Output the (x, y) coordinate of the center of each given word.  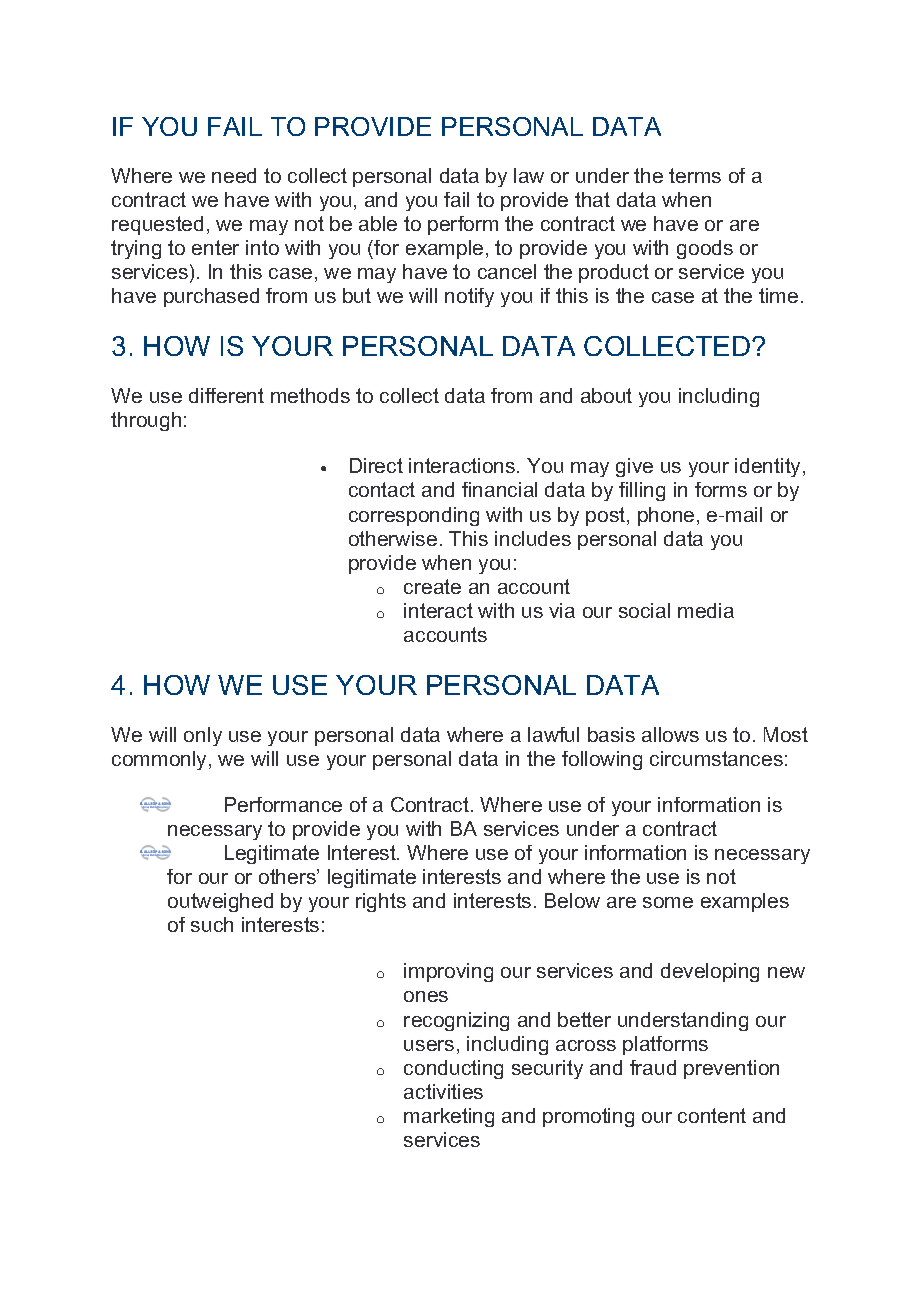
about (606, 395)
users (429, 1045)
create (432, 586)
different (226, 395)
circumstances (716, 758)
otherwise (393, 538)
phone (666, 516)
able (378, 223)
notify (469, 297)
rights (381, 902)
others (288, 876)
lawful (553, 734)
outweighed (220, 902)
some (668, 902)
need (234, 175)
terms (695, 175)
